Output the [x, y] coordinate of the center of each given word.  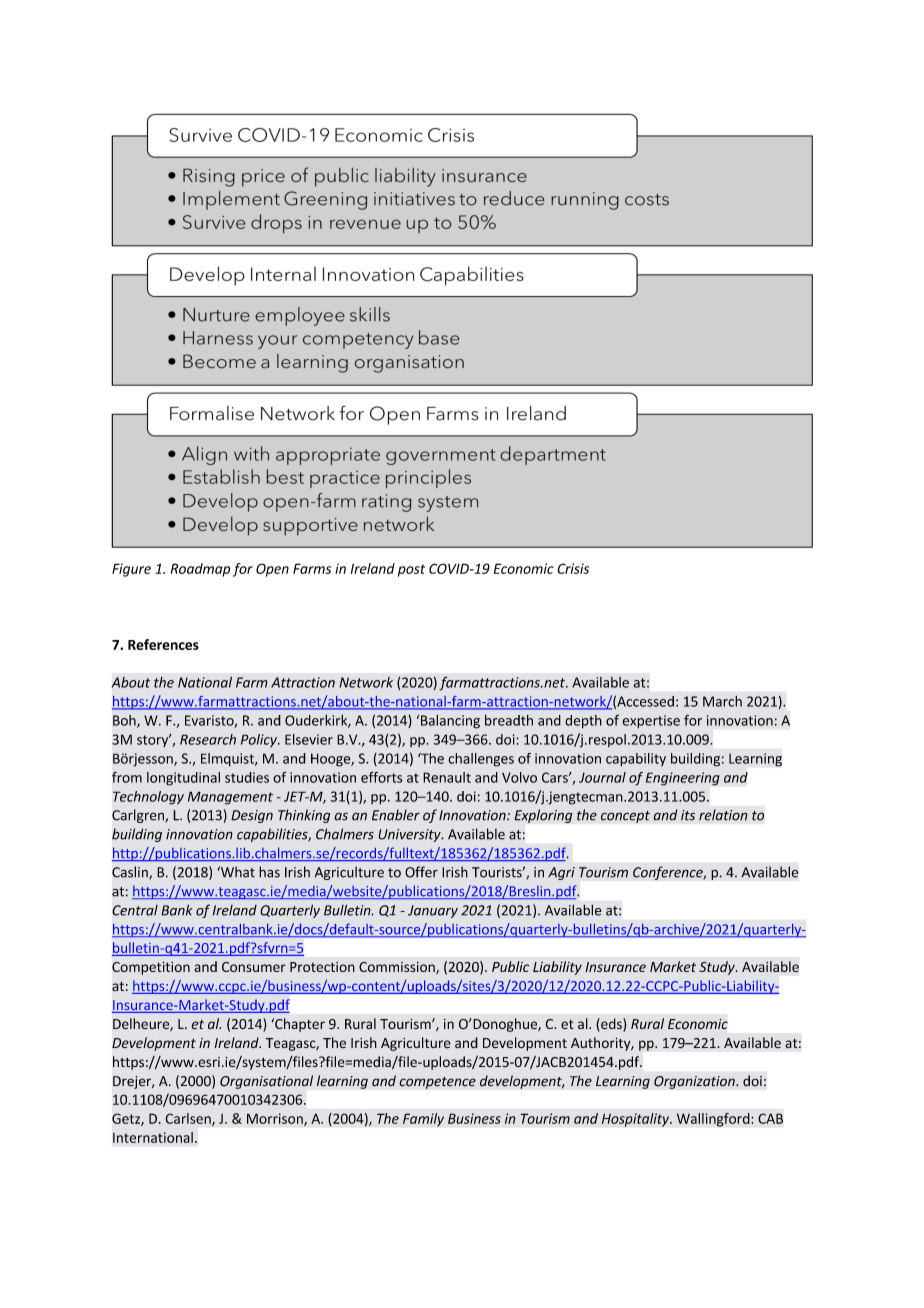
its [688, 815]
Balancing [450, 722]
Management [230, 798]
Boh [125, 721]
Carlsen [189, 1119]
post [411, 570]
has [269, 872]
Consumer [254, 967]
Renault [447, 777]
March [722, 701]
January [433, 911]
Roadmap [200, 570]
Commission [398, 968]
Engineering [683, 779]
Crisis [573, 568]
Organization [695, 1082]
